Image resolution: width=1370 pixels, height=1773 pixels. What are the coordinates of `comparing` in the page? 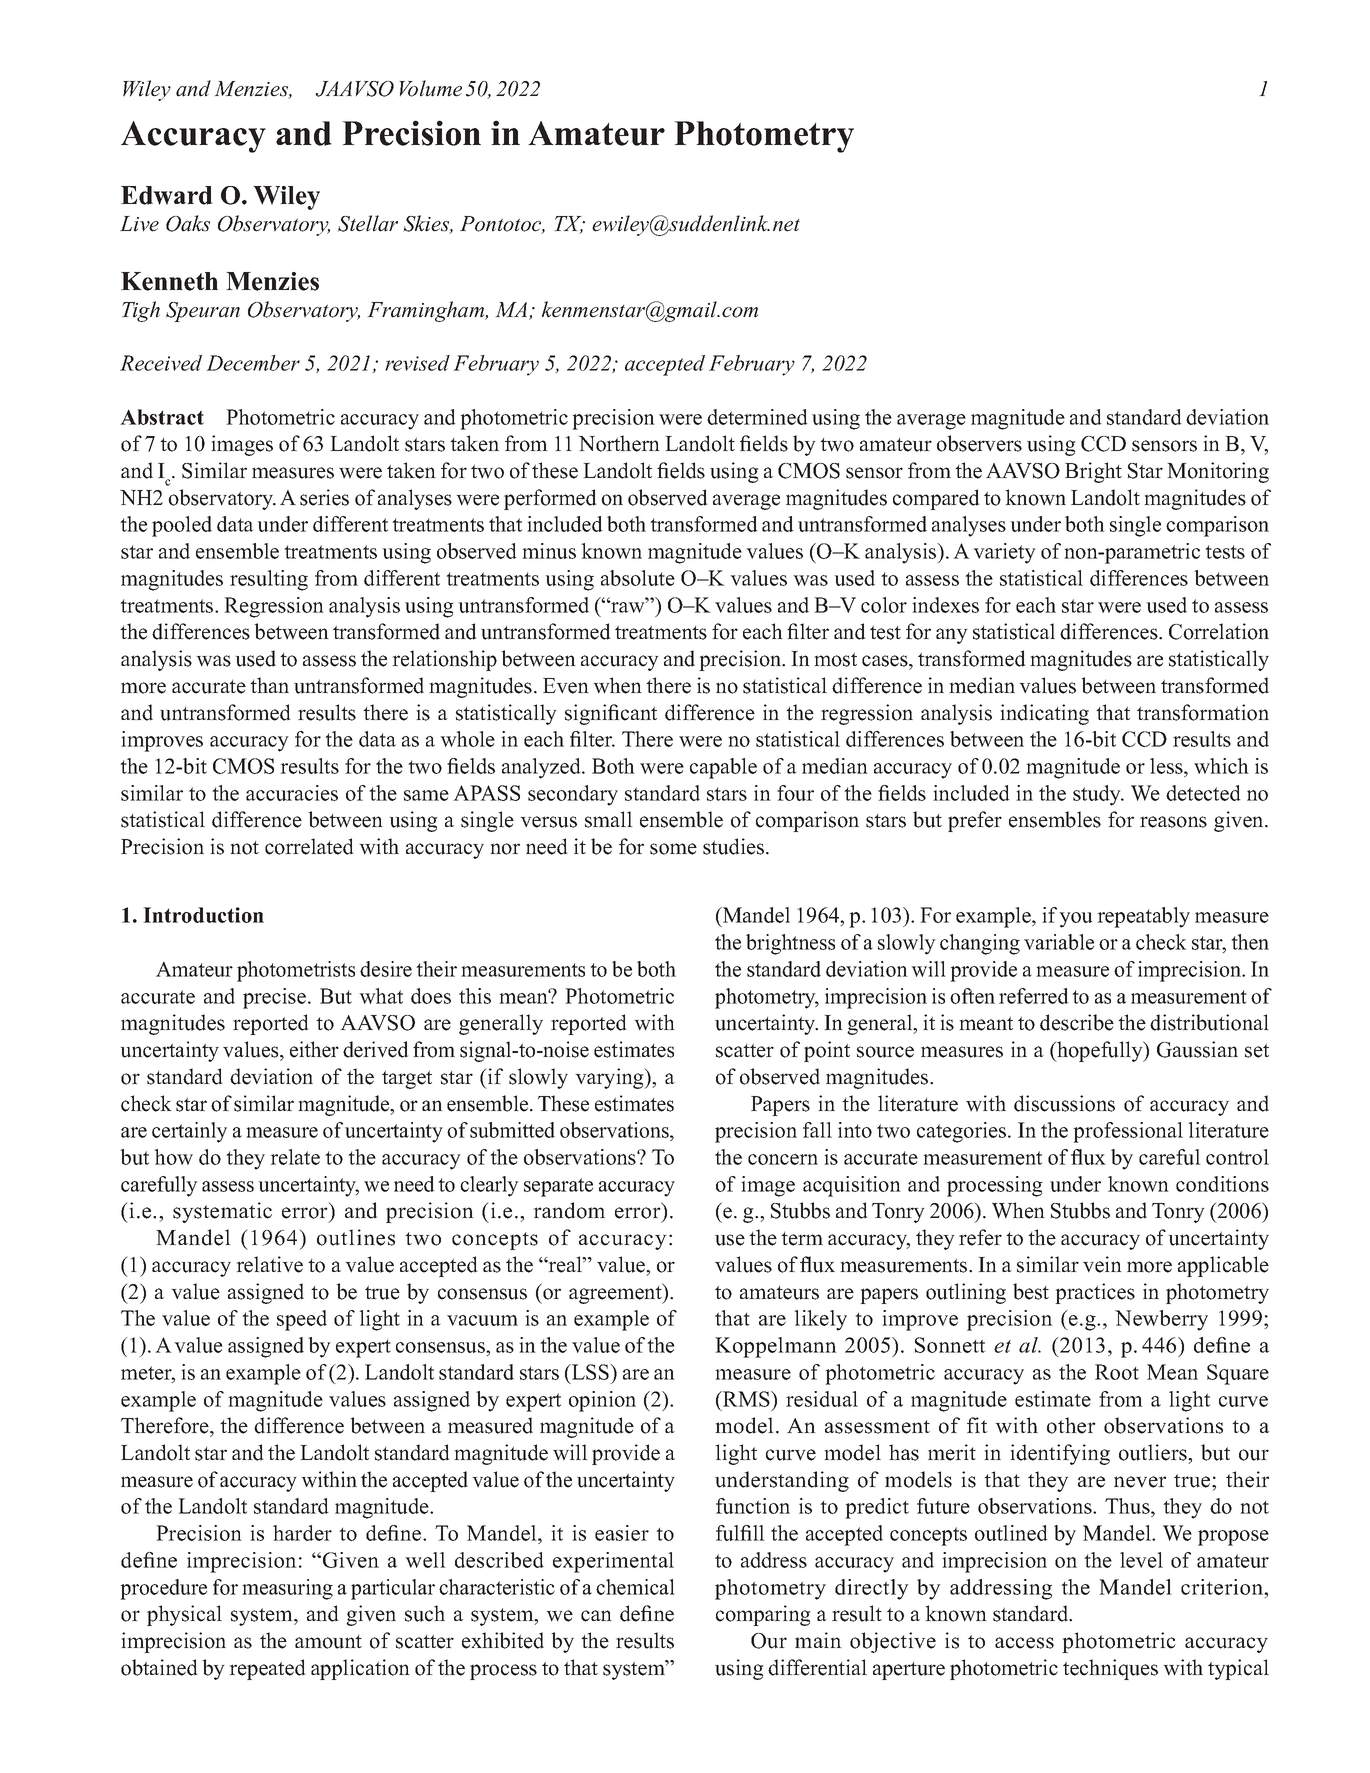 It's located at (763, 1615).
